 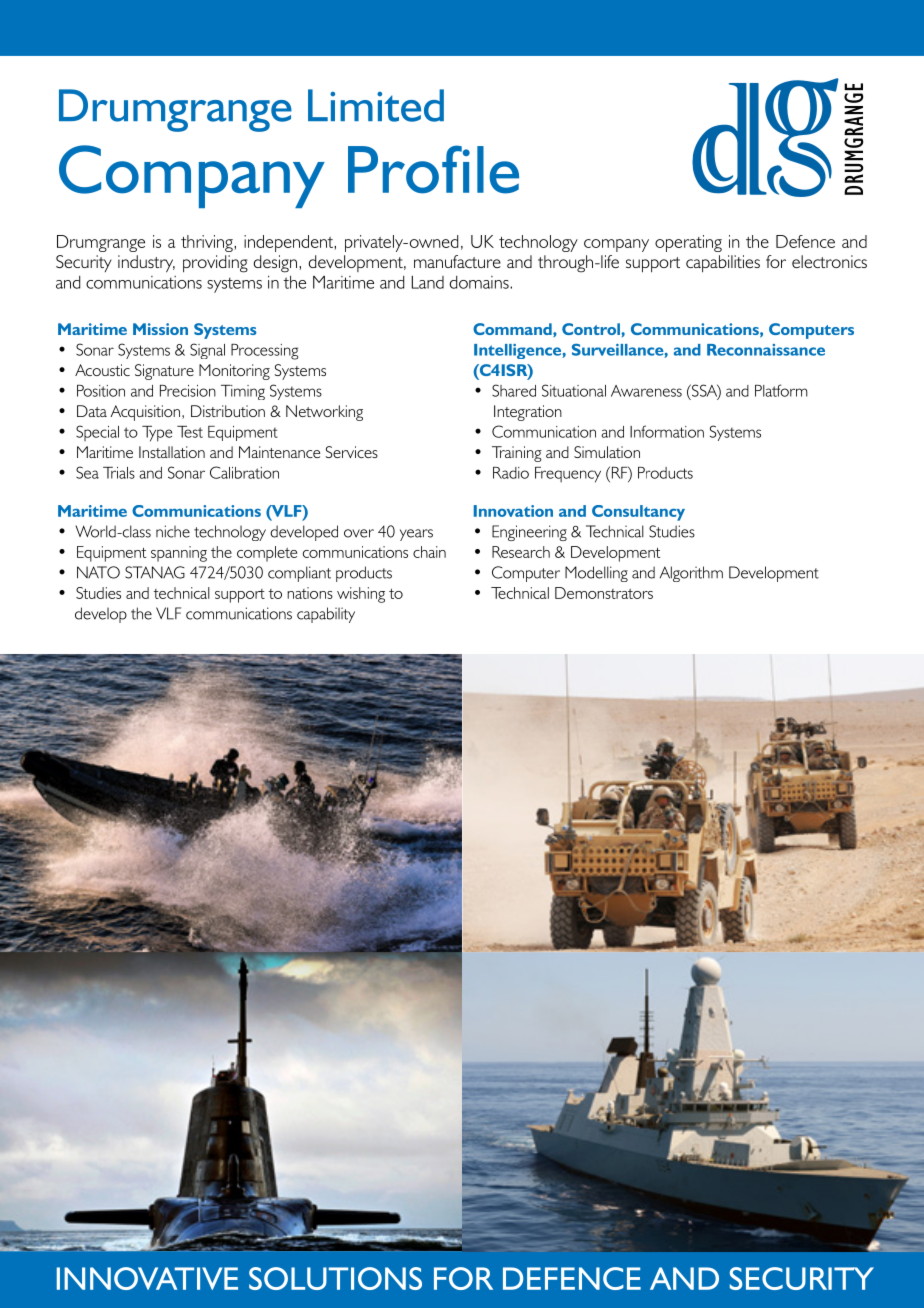 What do you see at coordinates (638, 513) in the screenshot?
I see `Consultancy` at bounding box center [638, 513].
